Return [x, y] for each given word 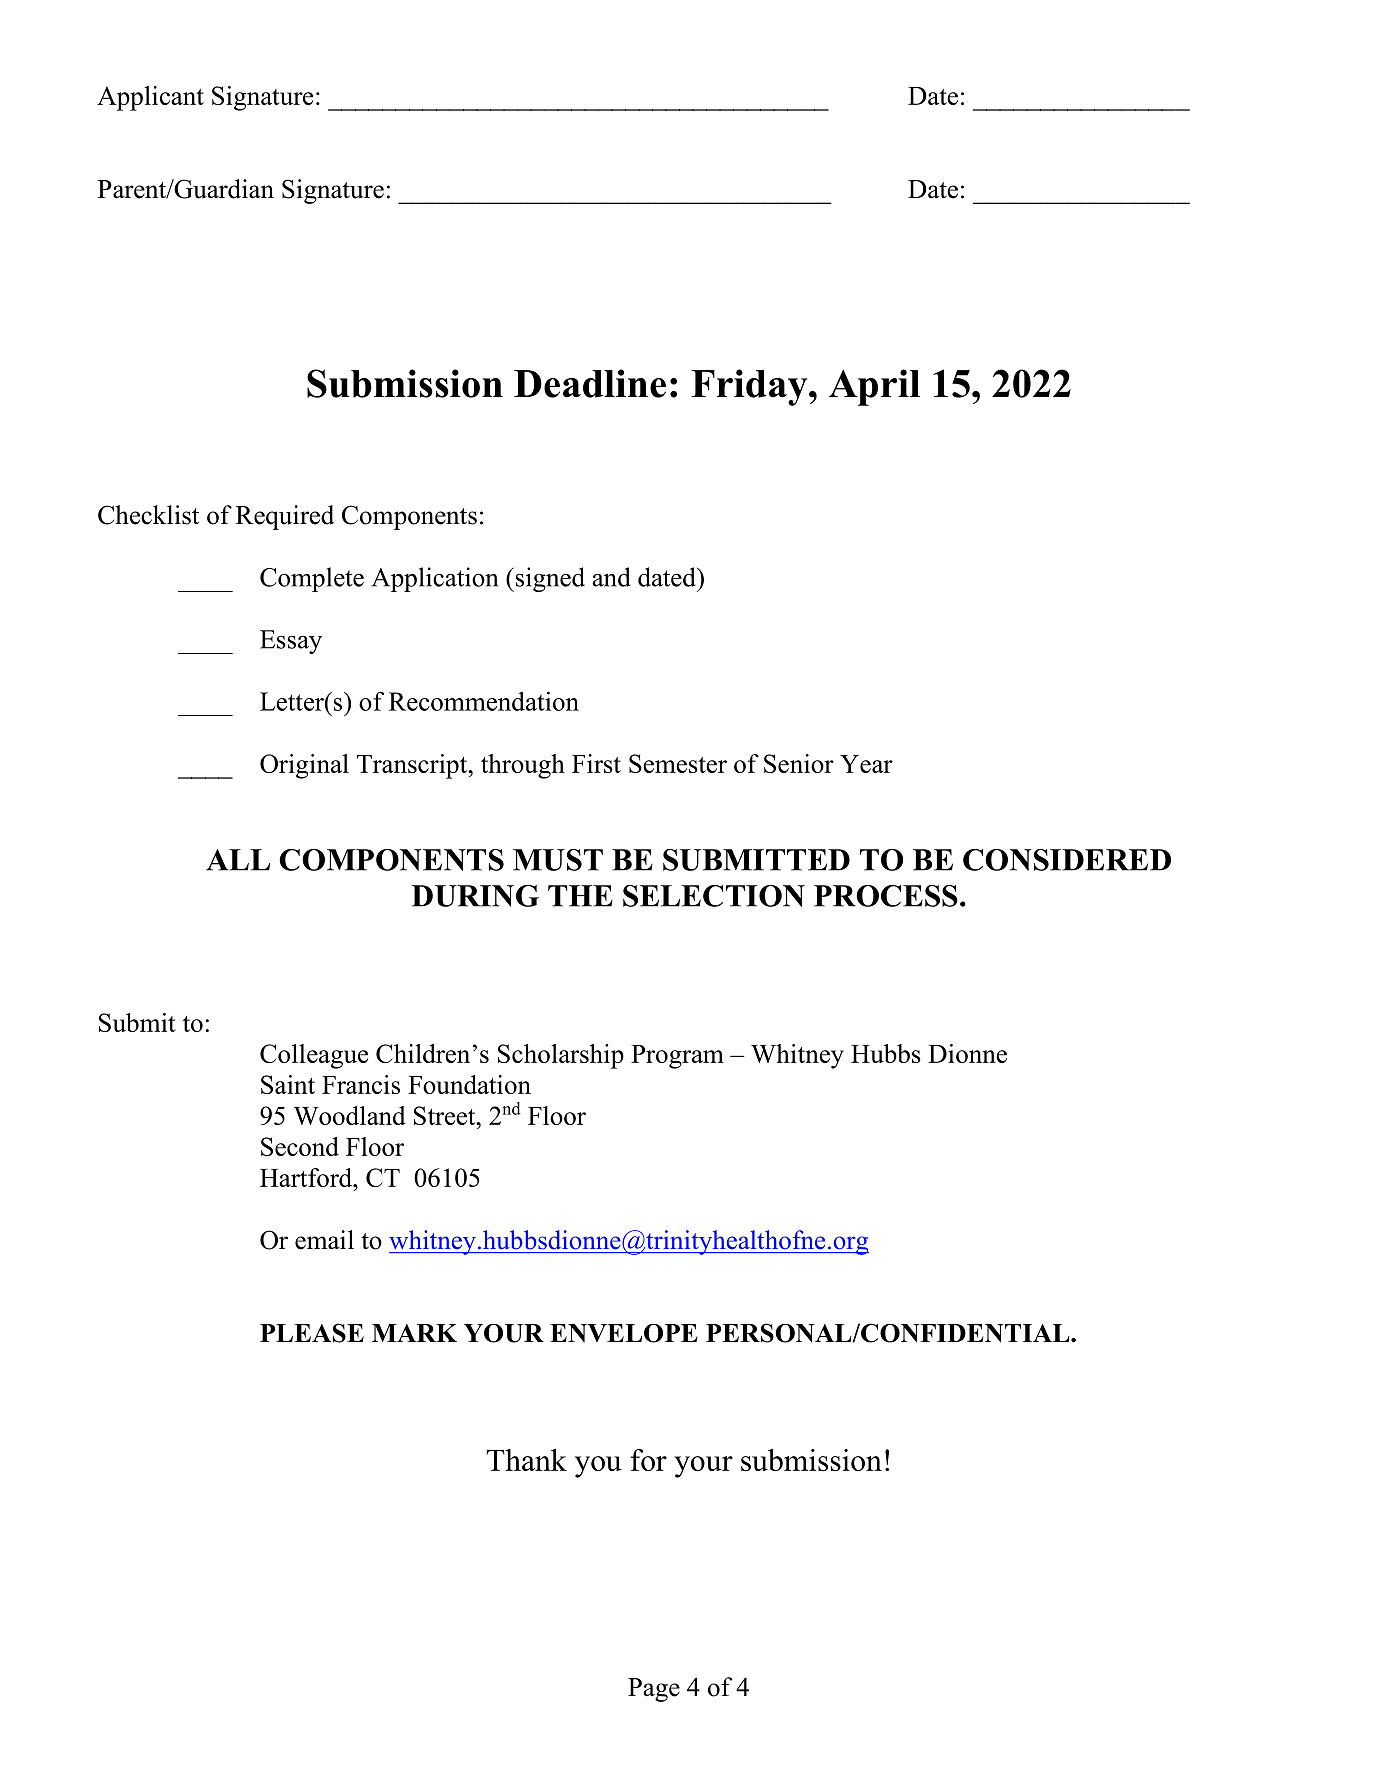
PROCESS [886, 896]
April [874, 387]
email [324, 1240]
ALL [238, 860]
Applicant [150, 98]
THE [580, 896]
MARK [414, 1333]
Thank [526, 1460]
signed [549, 579]
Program [677, 1057]
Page [654, 1690]
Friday [750, 387]
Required [285, 517]
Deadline [590, 383]
